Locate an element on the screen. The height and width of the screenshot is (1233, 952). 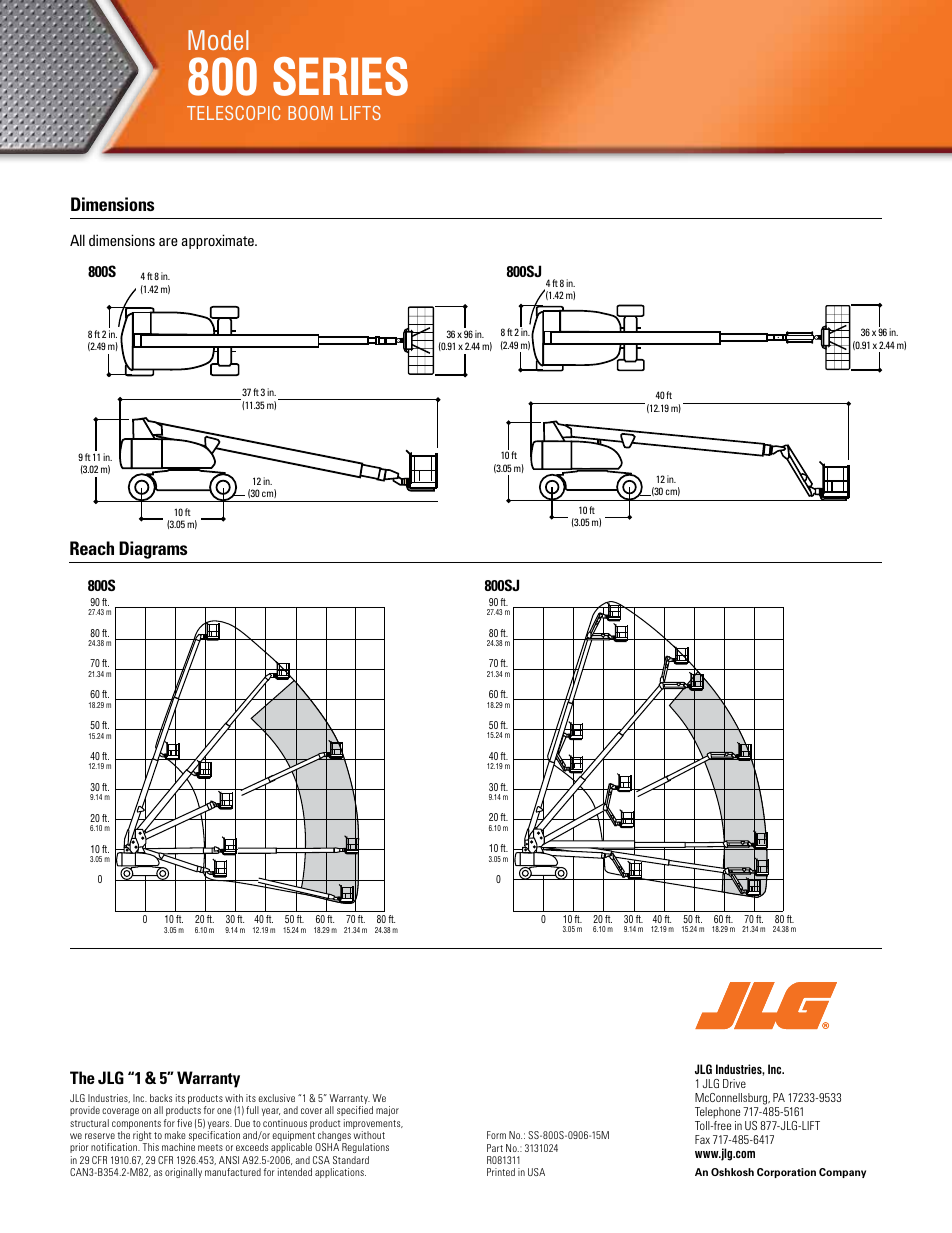
are is located at coordinates (168, 242).
